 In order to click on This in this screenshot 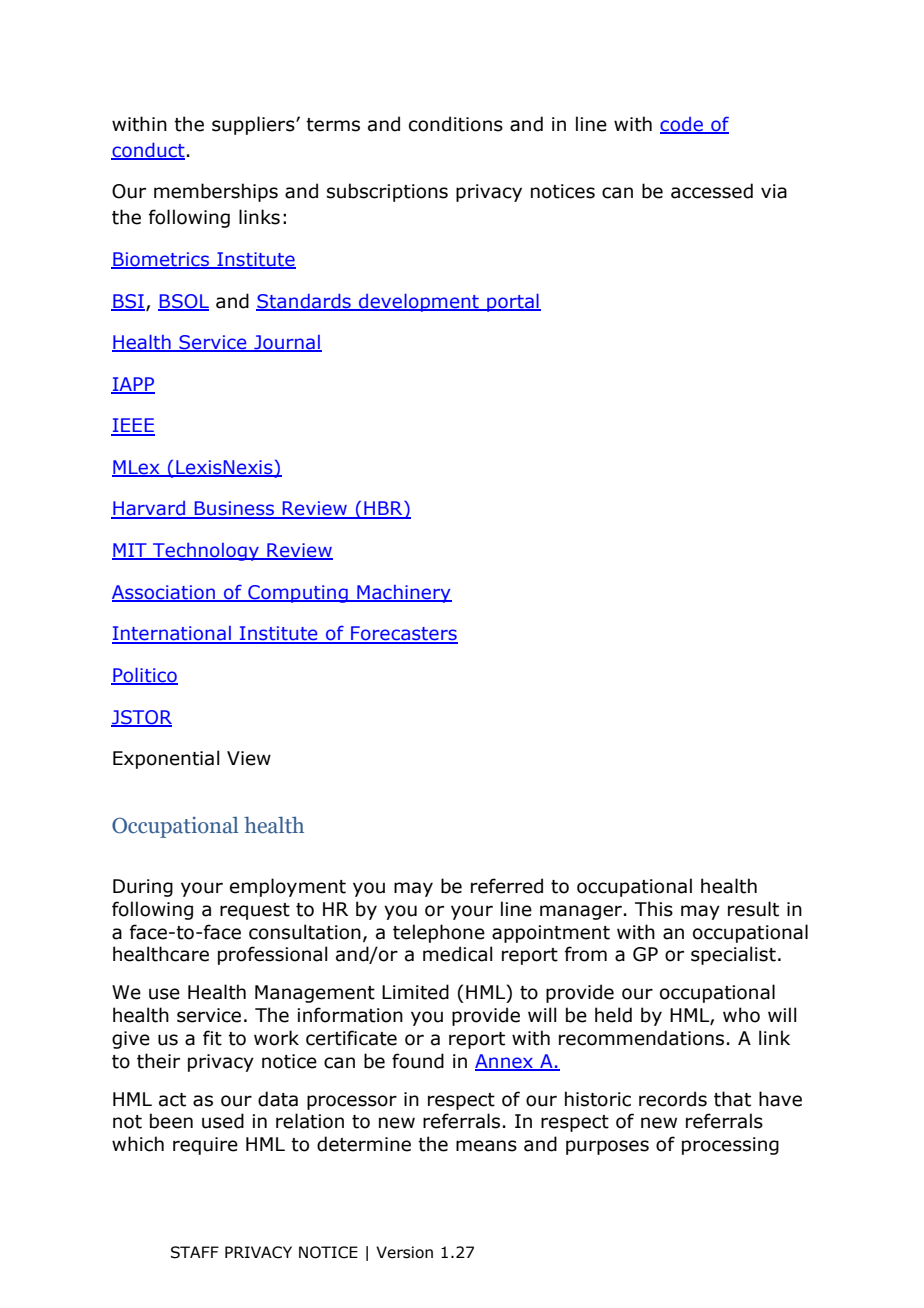, I will do `click(654, 909)`.
